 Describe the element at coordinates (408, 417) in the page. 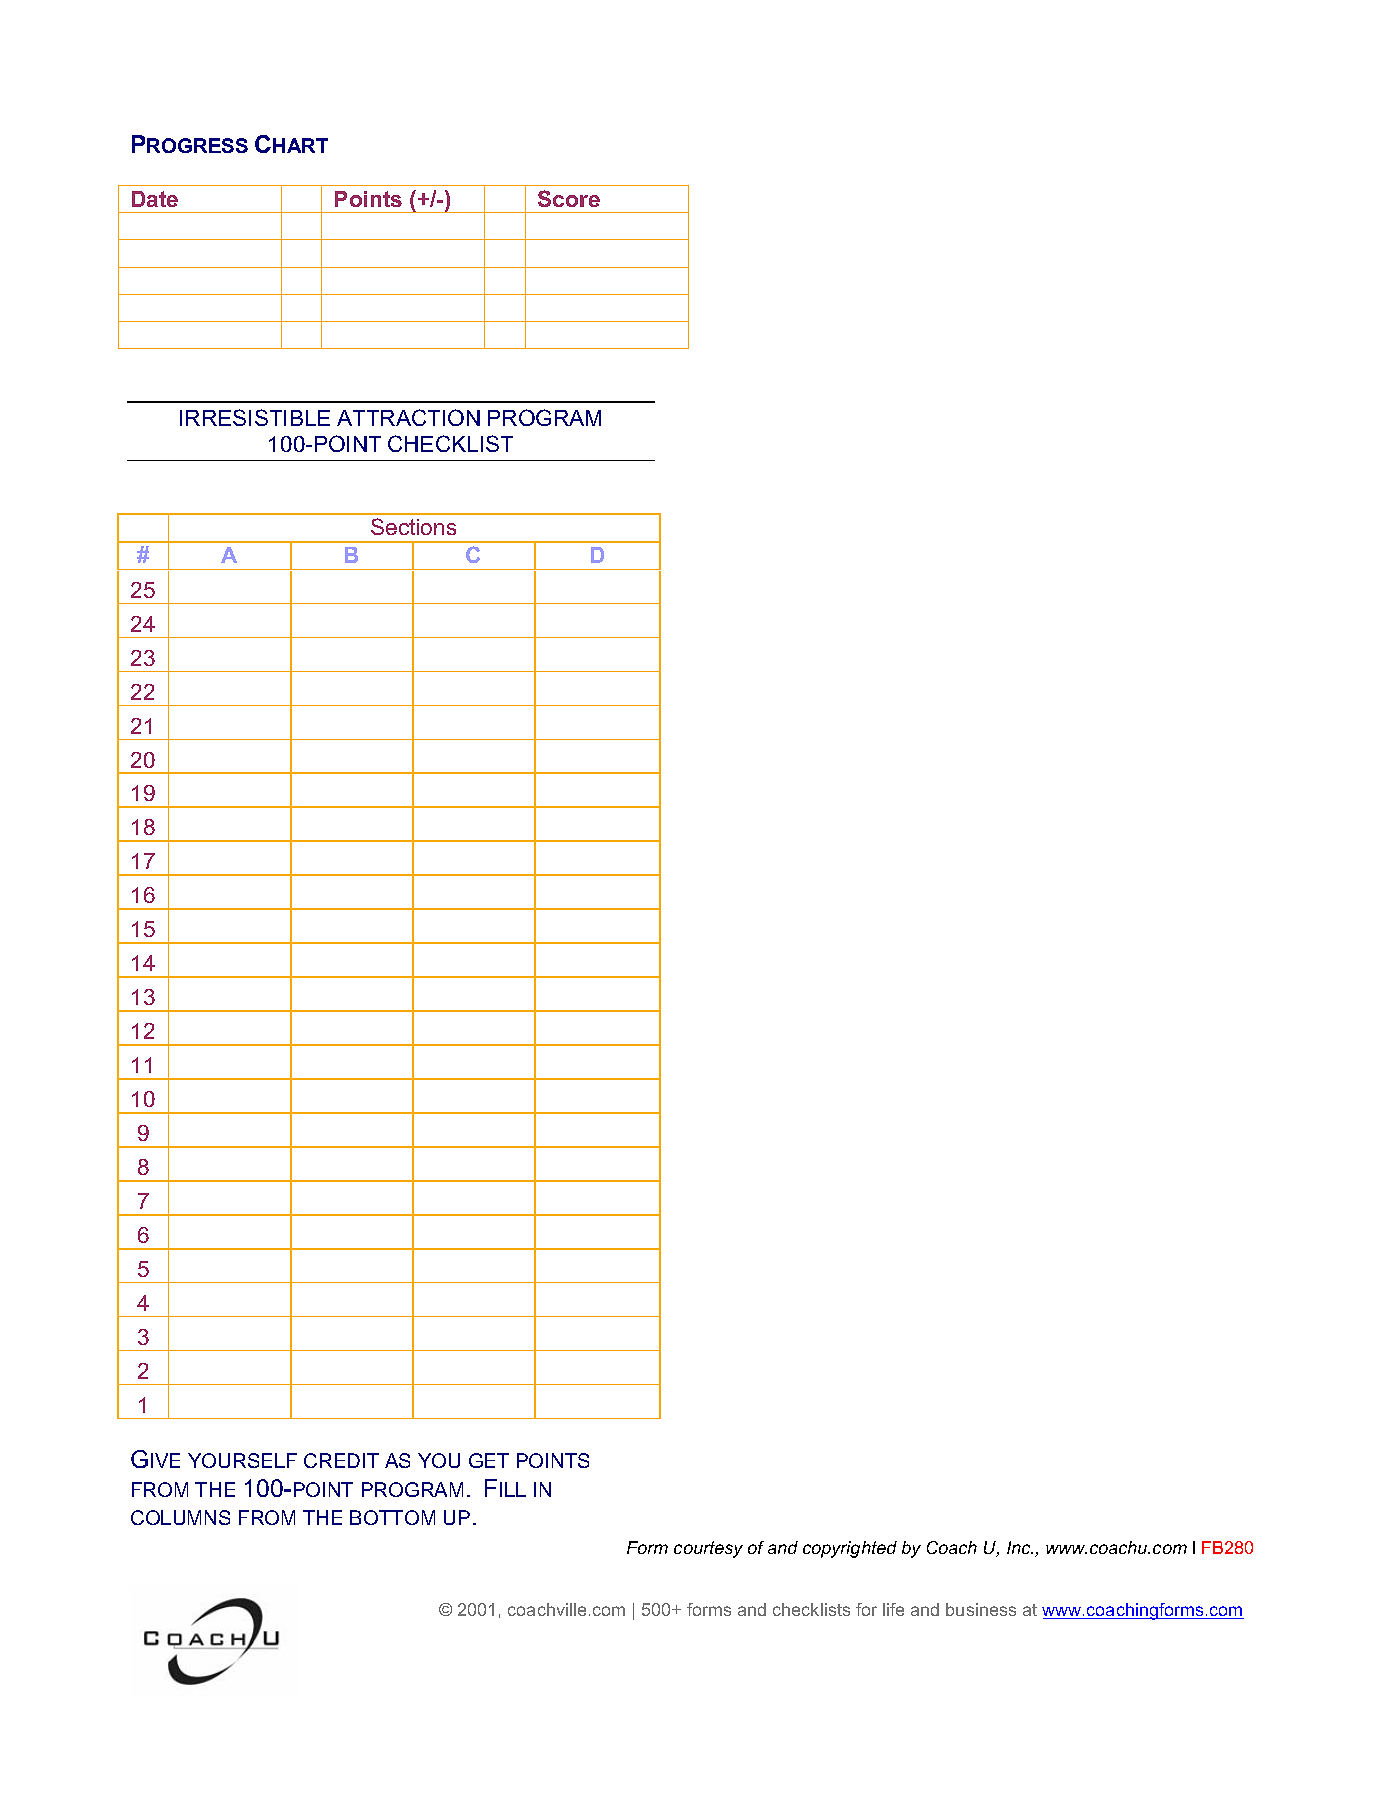

I see `ATTRACTION` at that location.
